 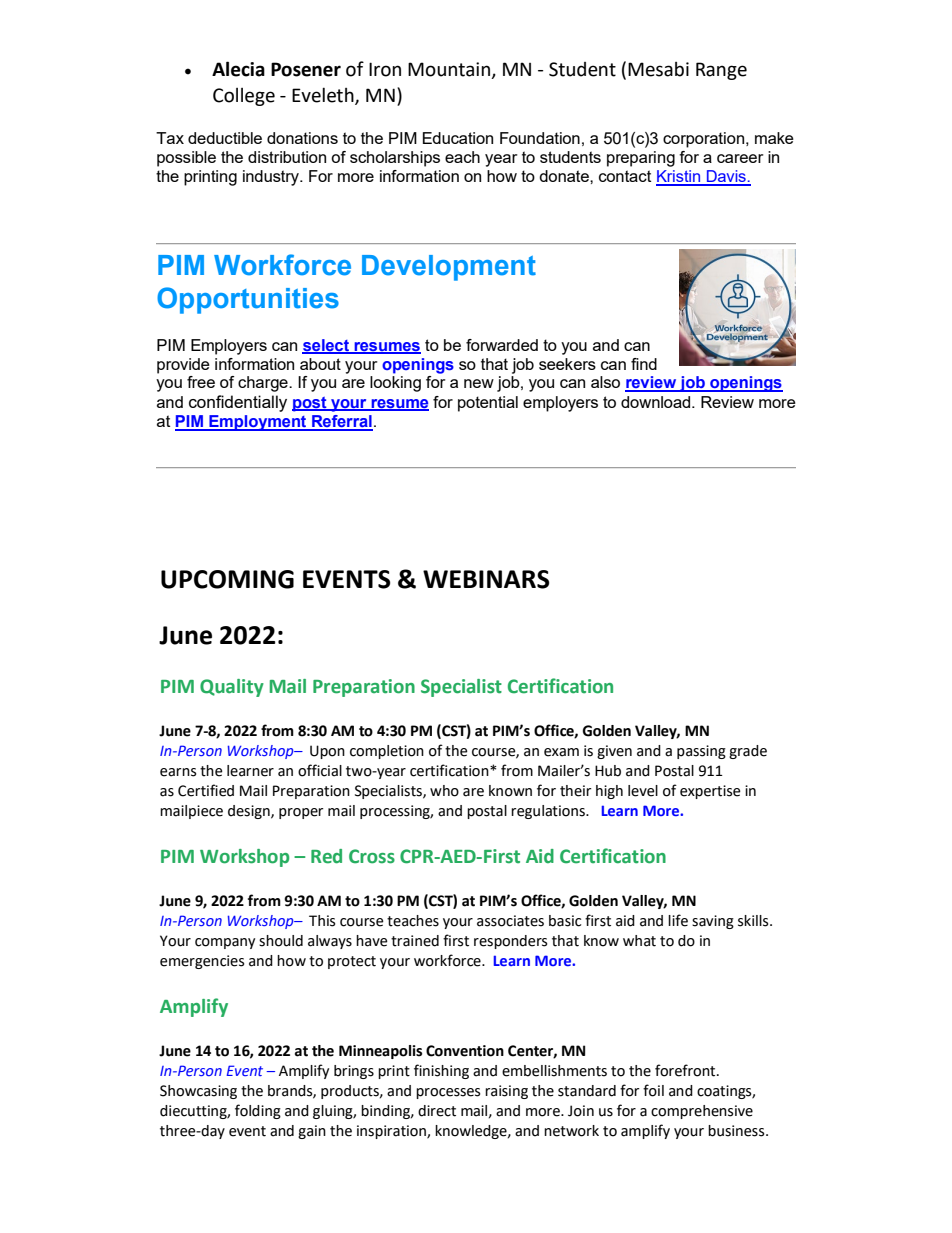 What do you see at coordinates (258, 1111) in the document?
I see `folding` at bounding box center [258, 1111].
